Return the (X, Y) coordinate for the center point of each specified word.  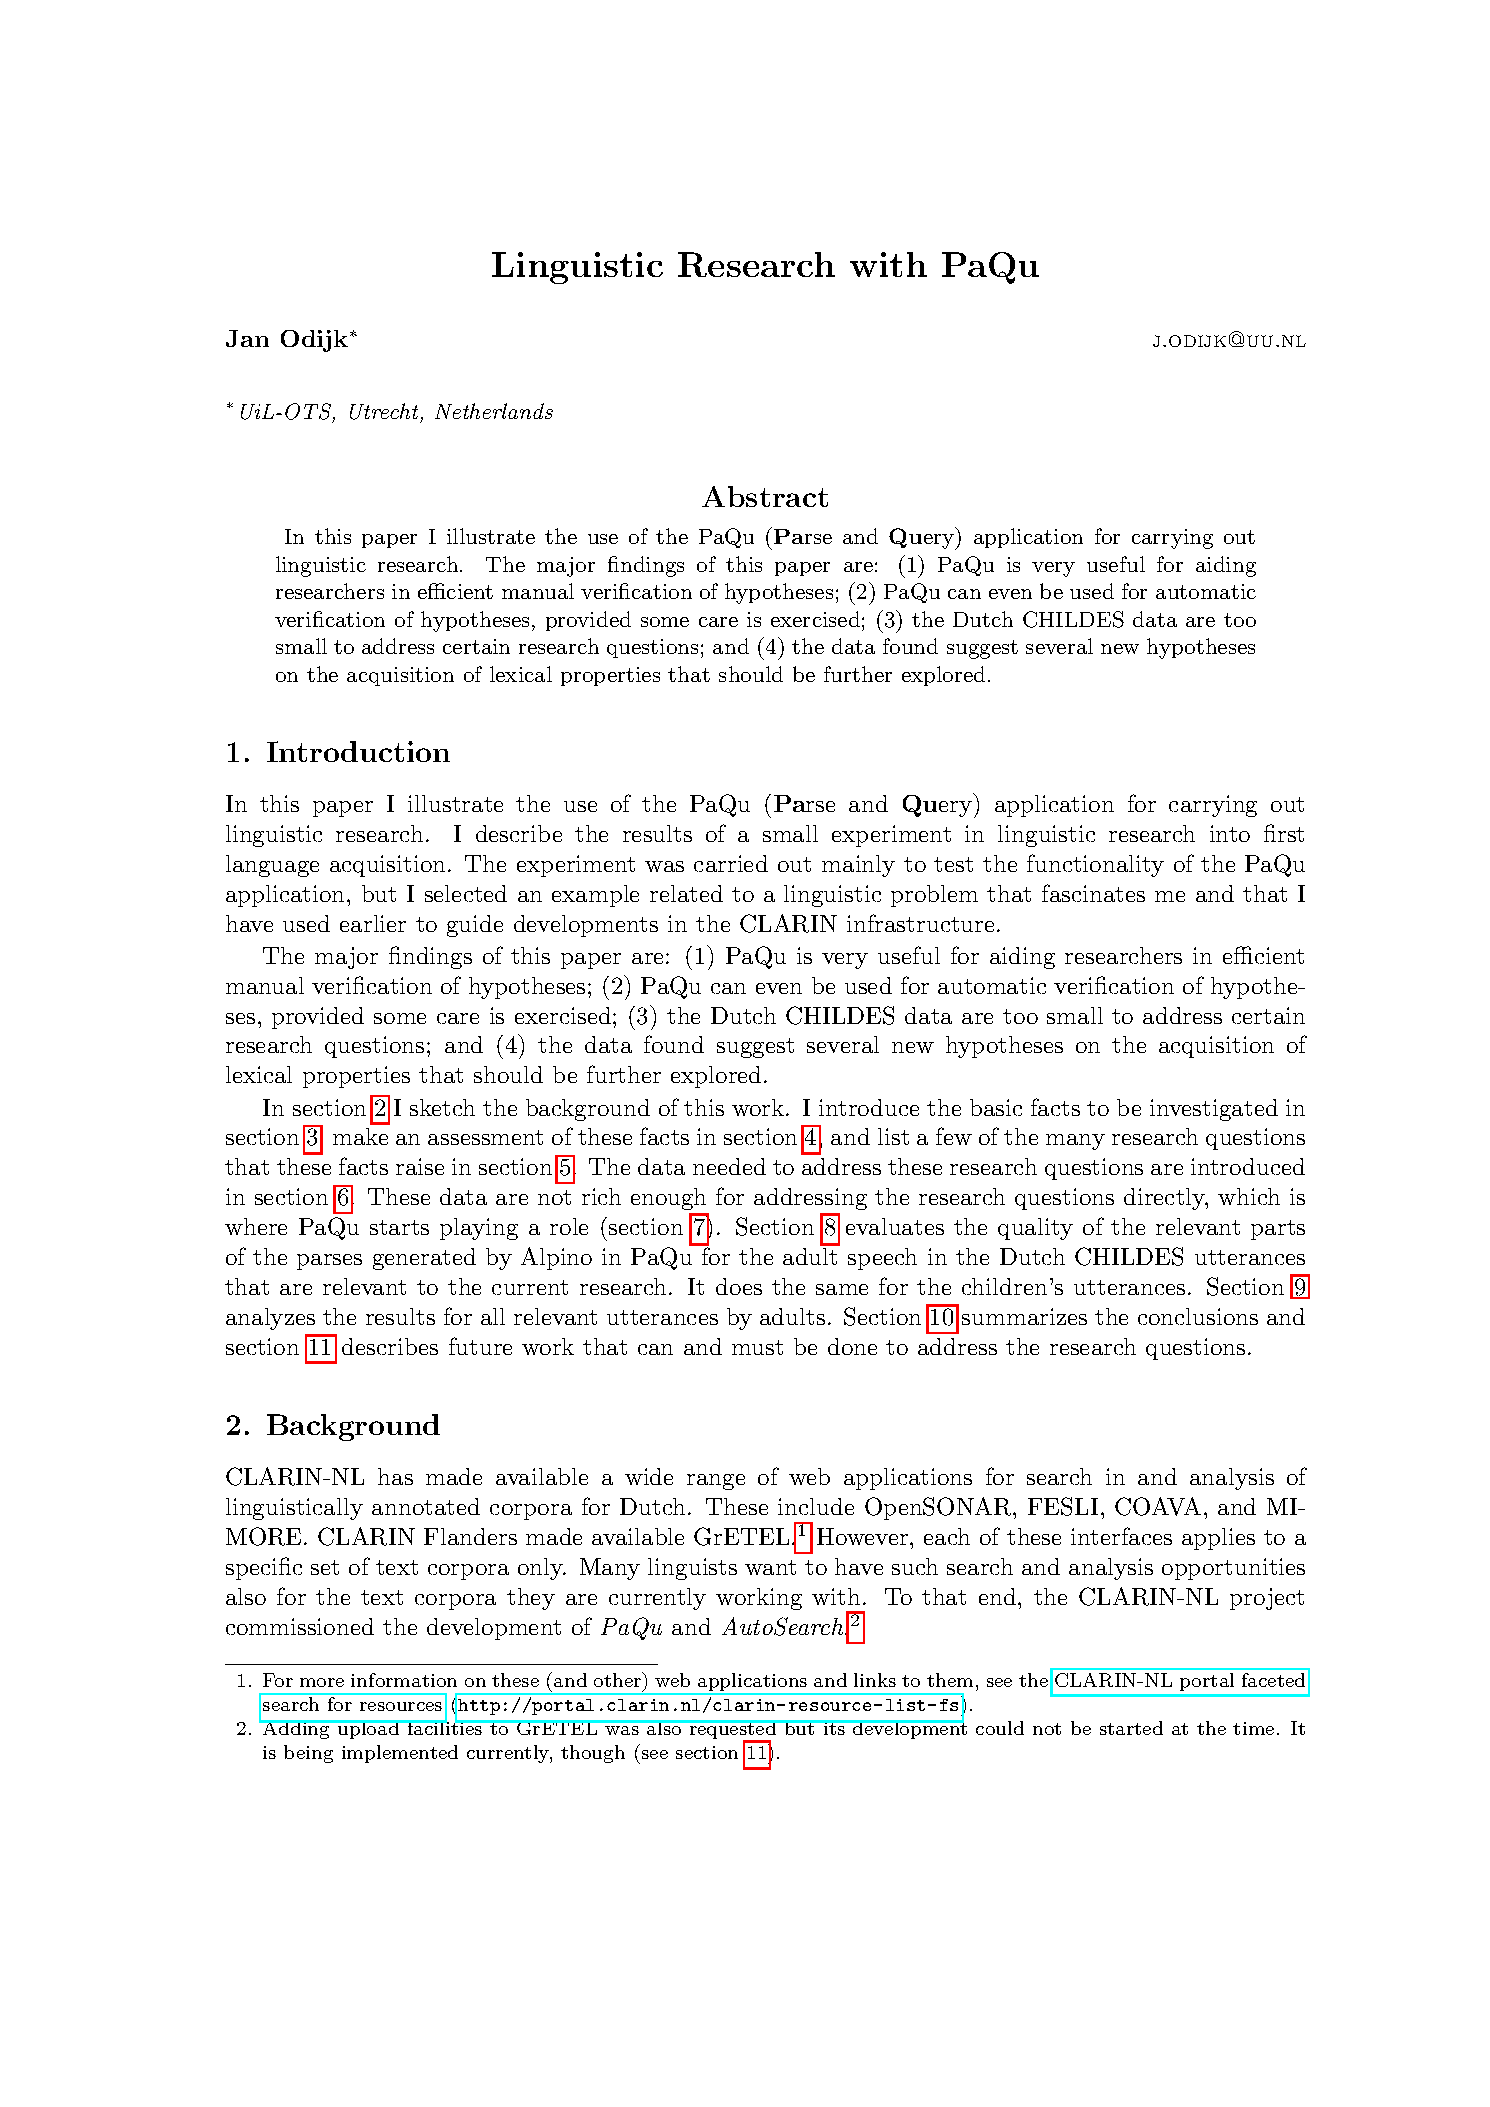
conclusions (1198, 1316)
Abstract (765, 496)
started (1131, 1728)
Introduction (358, 751)
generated (424, 1259)
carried (731, 863)
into (1230, 833)
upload (369, 1729)
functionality (1095, 865)
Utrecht (384, 411)
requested (733, 1731)
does (739, 1286)
